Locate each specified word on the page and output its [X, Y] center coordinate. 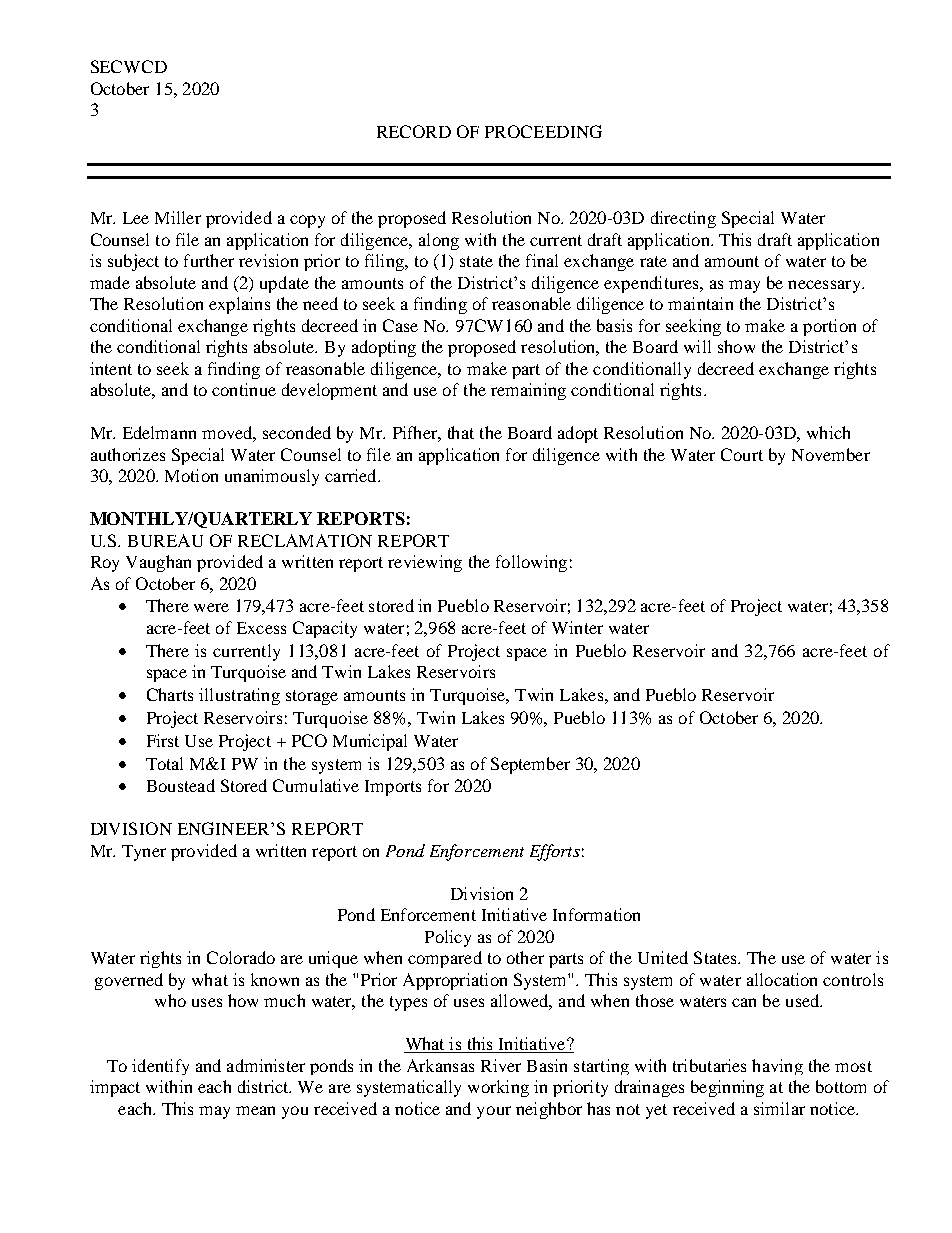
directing [683, 219]
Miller [178, 217]
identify [160, 1067]
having [777, 1067]
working [498, 1088]
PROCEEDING [543, 131]
